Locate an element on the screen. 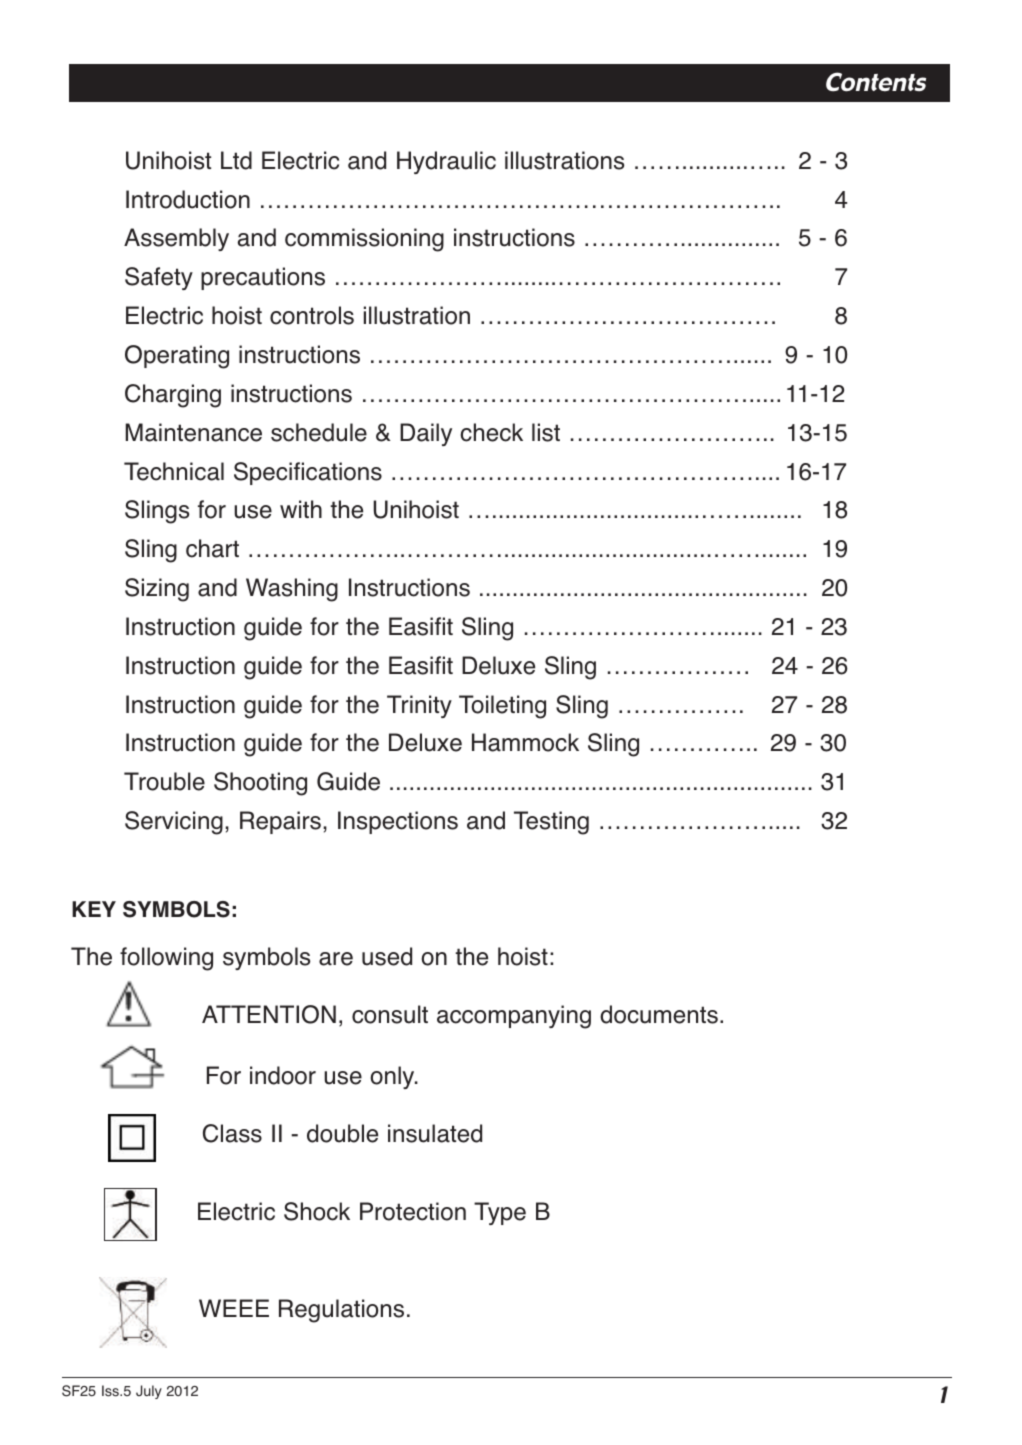 The width and height of the screenshot is (1022, 1445). Type is located at coordinates (500, 1213).
